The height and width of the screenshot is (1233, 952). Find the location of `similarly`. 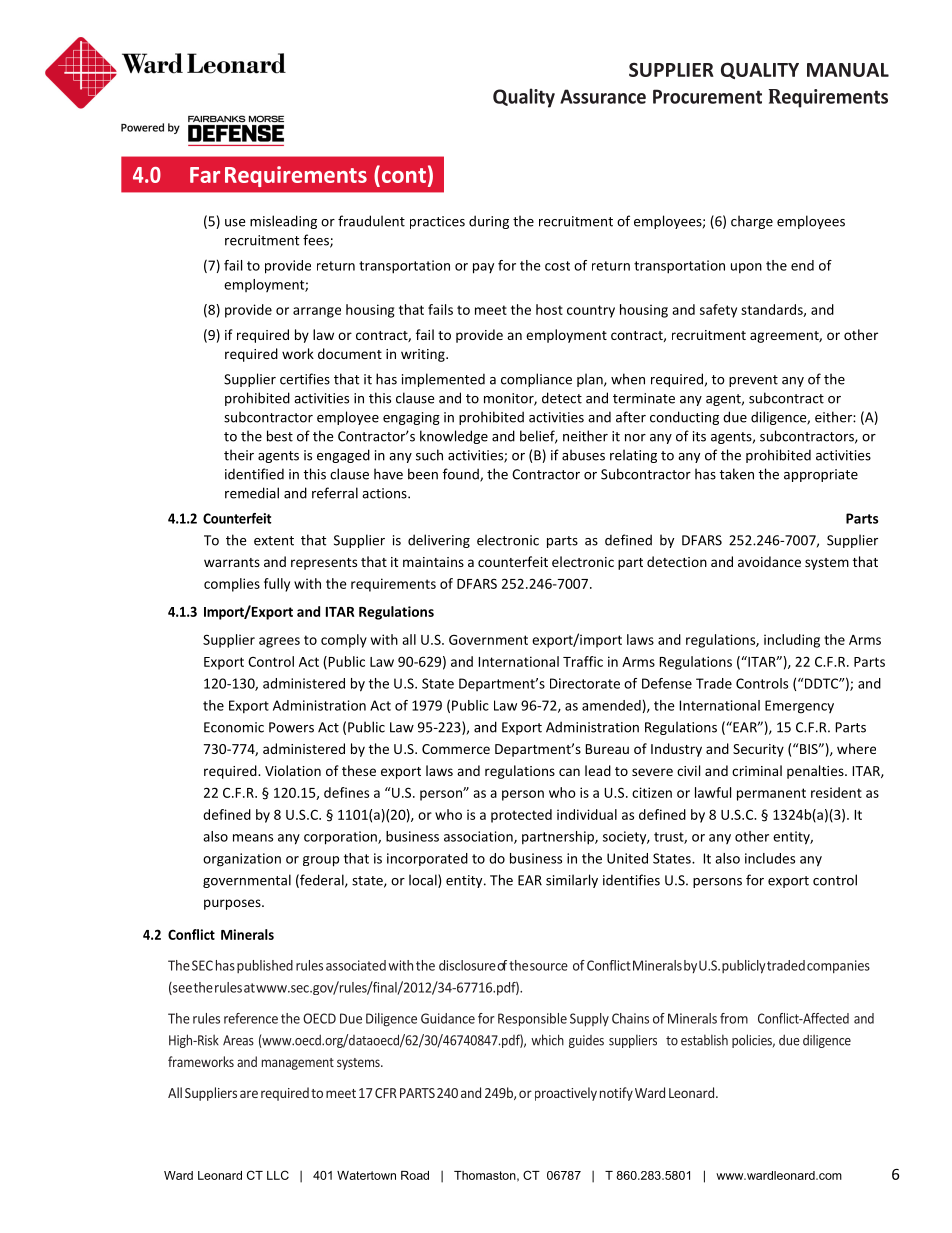

similarly is located at coordinates (572, 881).
